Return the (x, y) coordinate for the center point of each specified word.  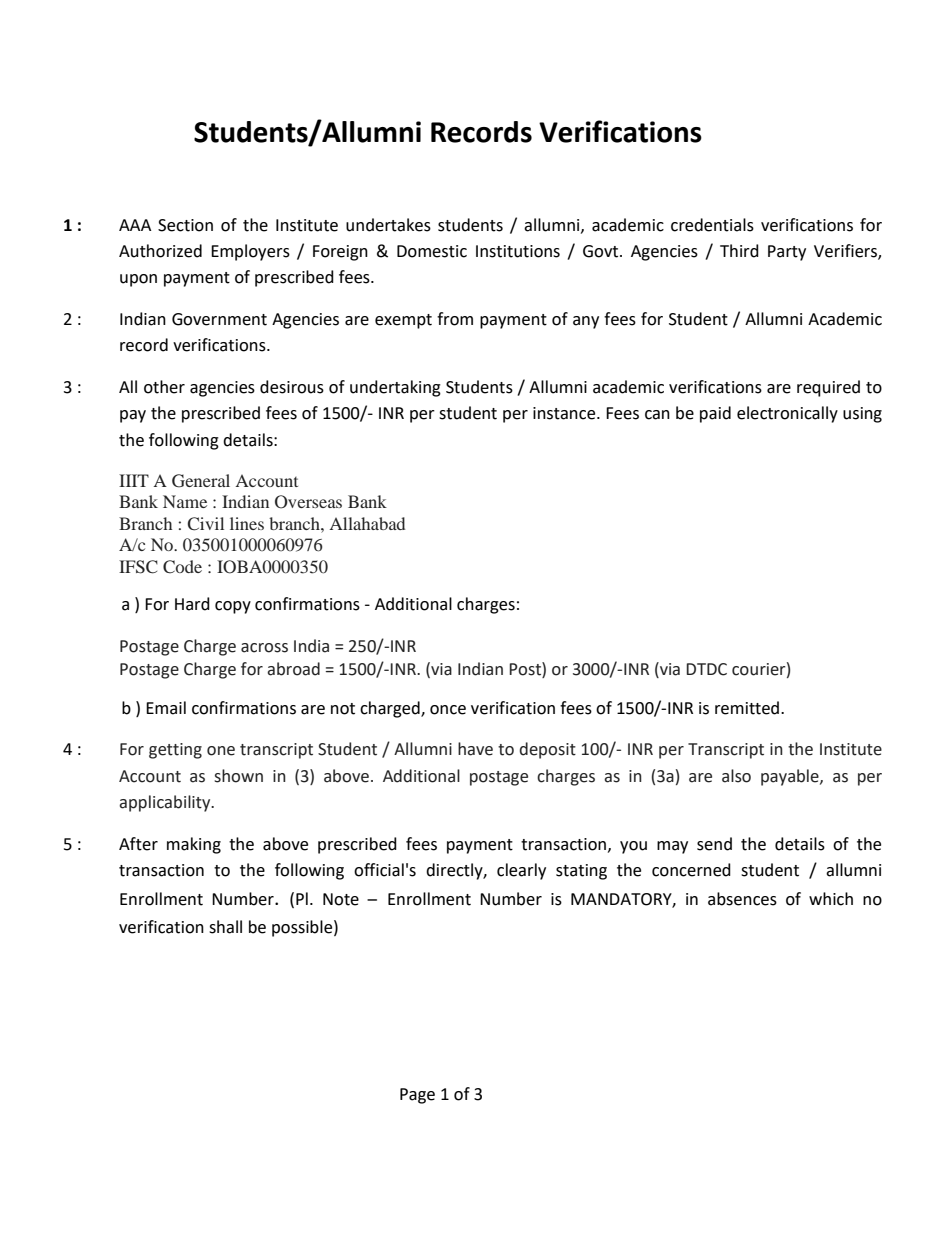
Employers (250, 252)
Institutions (518, 251)
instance (565, 413)
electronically (787, 414)
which (831, 899)
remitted (748, 708)
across (264, 648)
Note (341, 899)
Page (417, 1096)
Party (787, 253)
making (194, 845)
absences (742, 899)
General (201, 481)
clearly (521, 871)
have (475, 749)
